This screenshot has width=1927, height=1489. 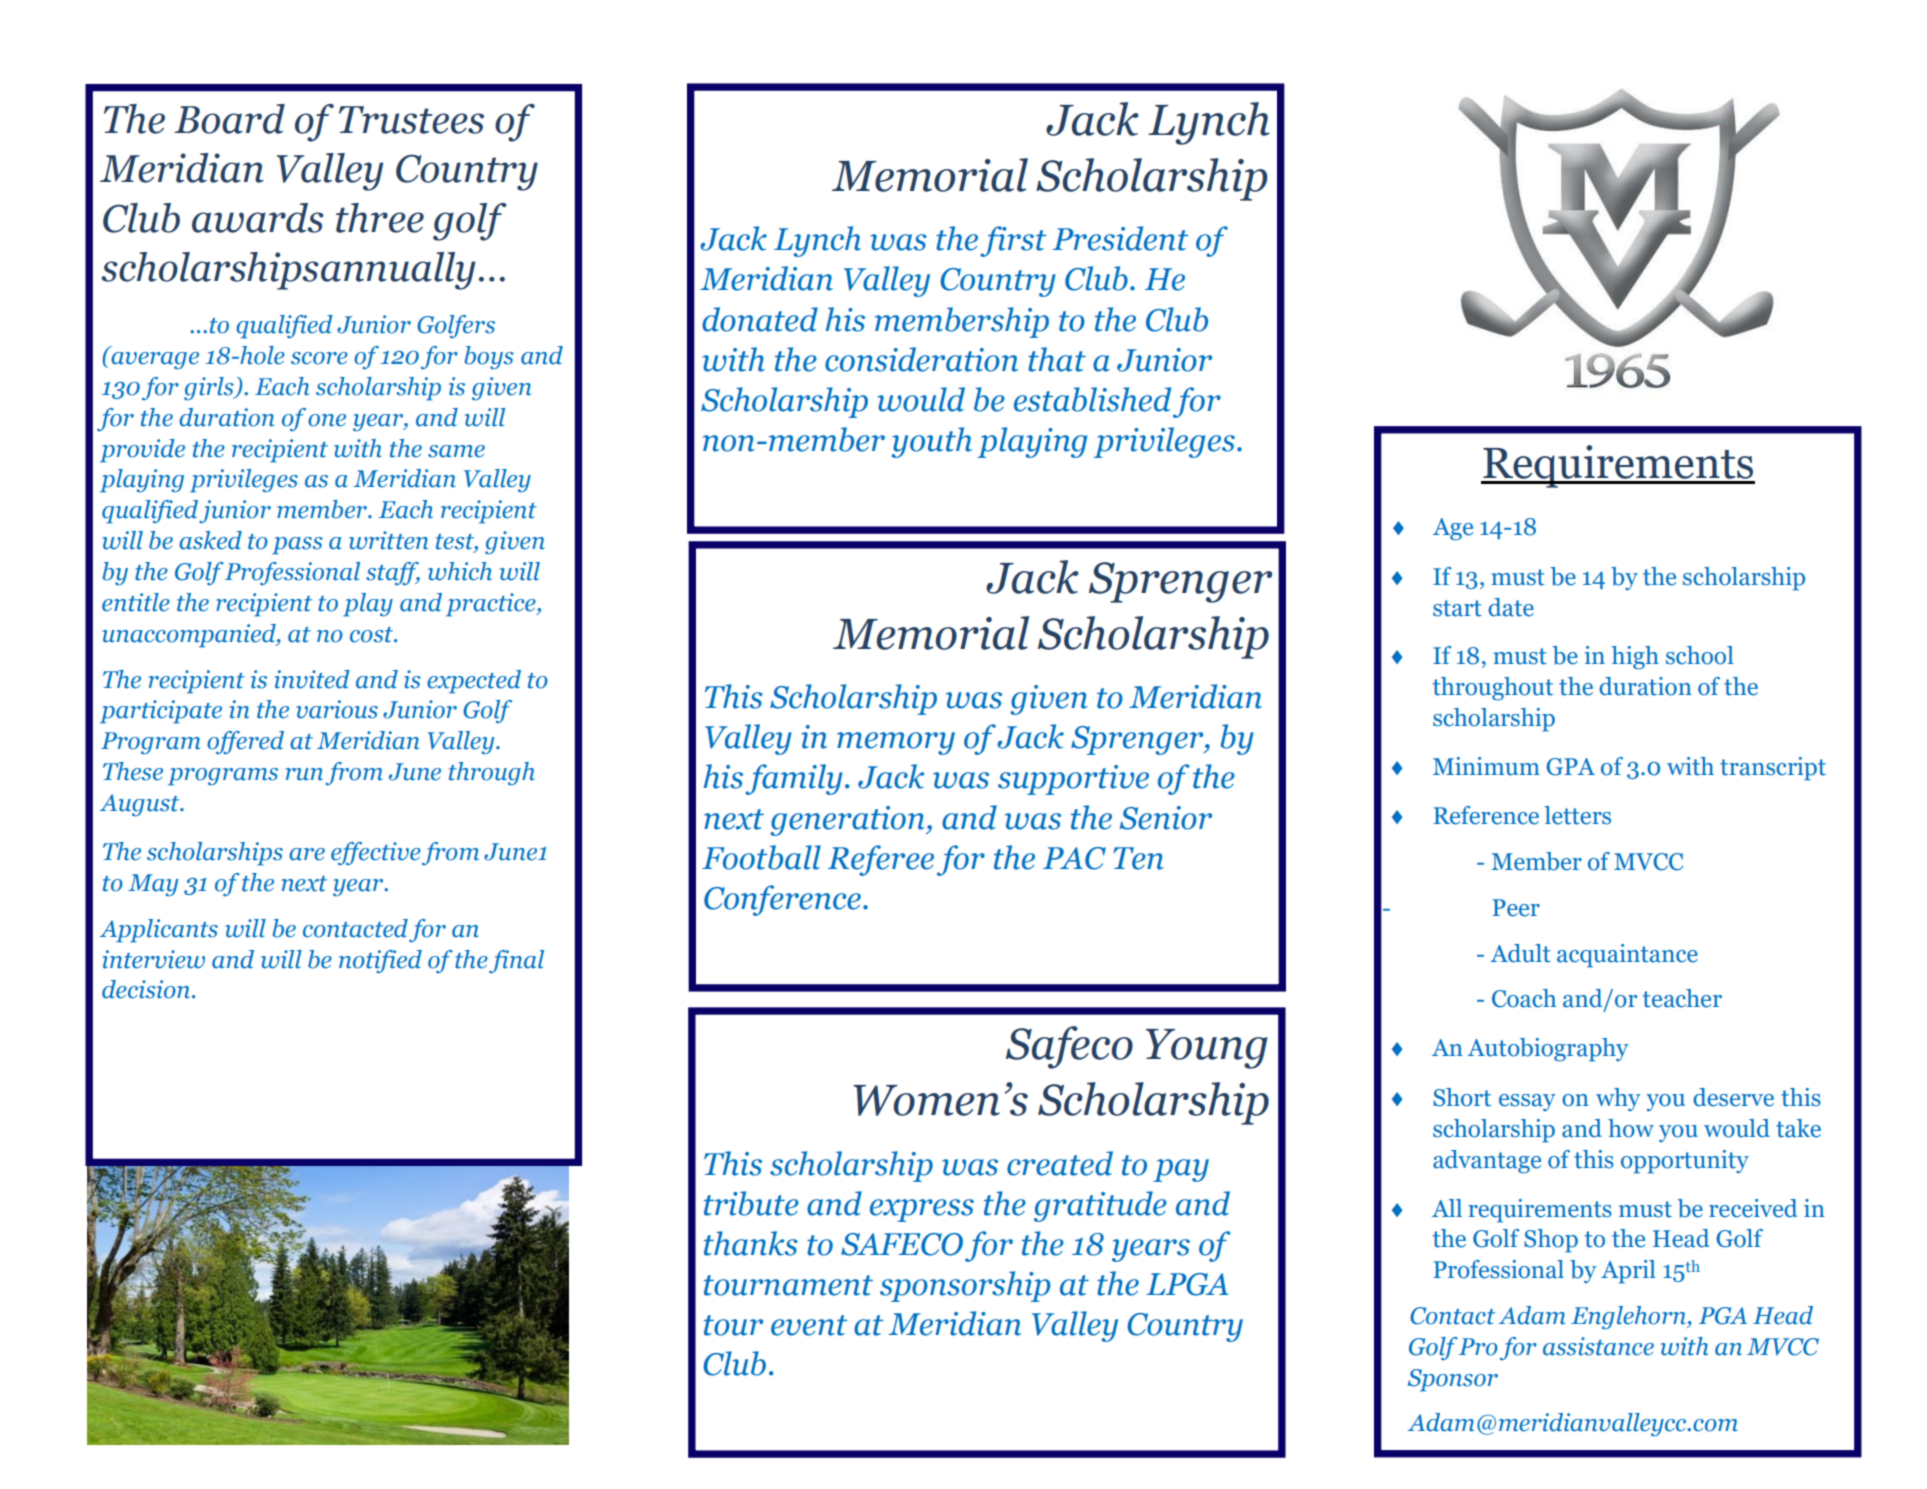 What do you see at coordinates (1013, 241) in the screenshot?
I see `first` at bounding box center [1013, 241].
